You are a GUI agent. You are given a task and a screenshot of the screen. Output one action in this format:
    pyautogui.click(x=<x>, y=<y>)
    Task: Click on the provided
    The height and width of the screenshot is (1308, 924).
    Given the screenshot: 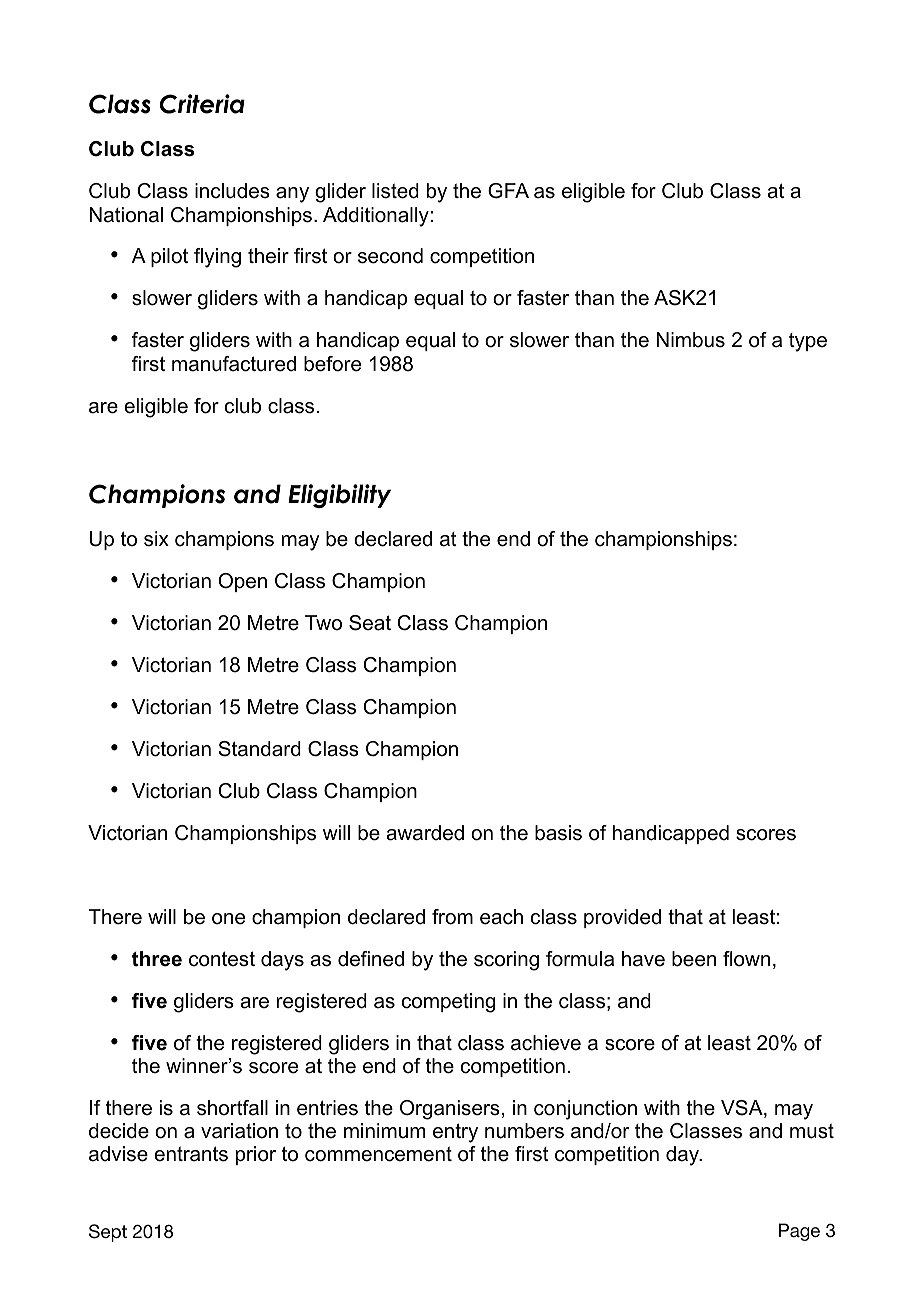 What is the action you would take?
    pyautogui.click(x=622, y=918)
